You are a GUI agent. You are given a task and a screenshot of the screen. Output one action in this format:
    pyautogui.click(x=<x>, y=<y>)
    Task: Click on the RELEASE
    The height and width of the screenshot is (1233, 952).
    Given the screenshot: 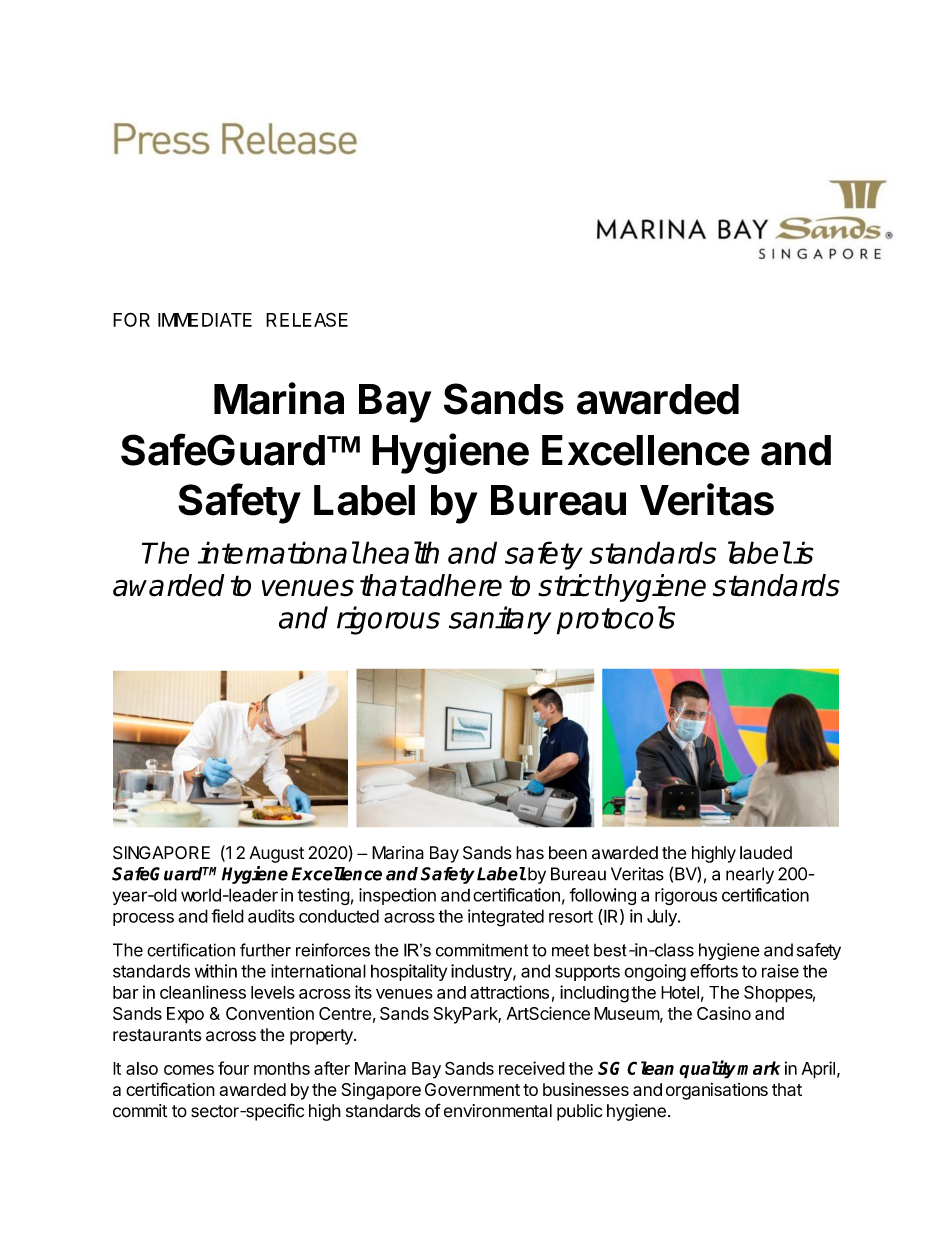 What is the action you would take?
    pyautogui.click(x=307, y=319)
